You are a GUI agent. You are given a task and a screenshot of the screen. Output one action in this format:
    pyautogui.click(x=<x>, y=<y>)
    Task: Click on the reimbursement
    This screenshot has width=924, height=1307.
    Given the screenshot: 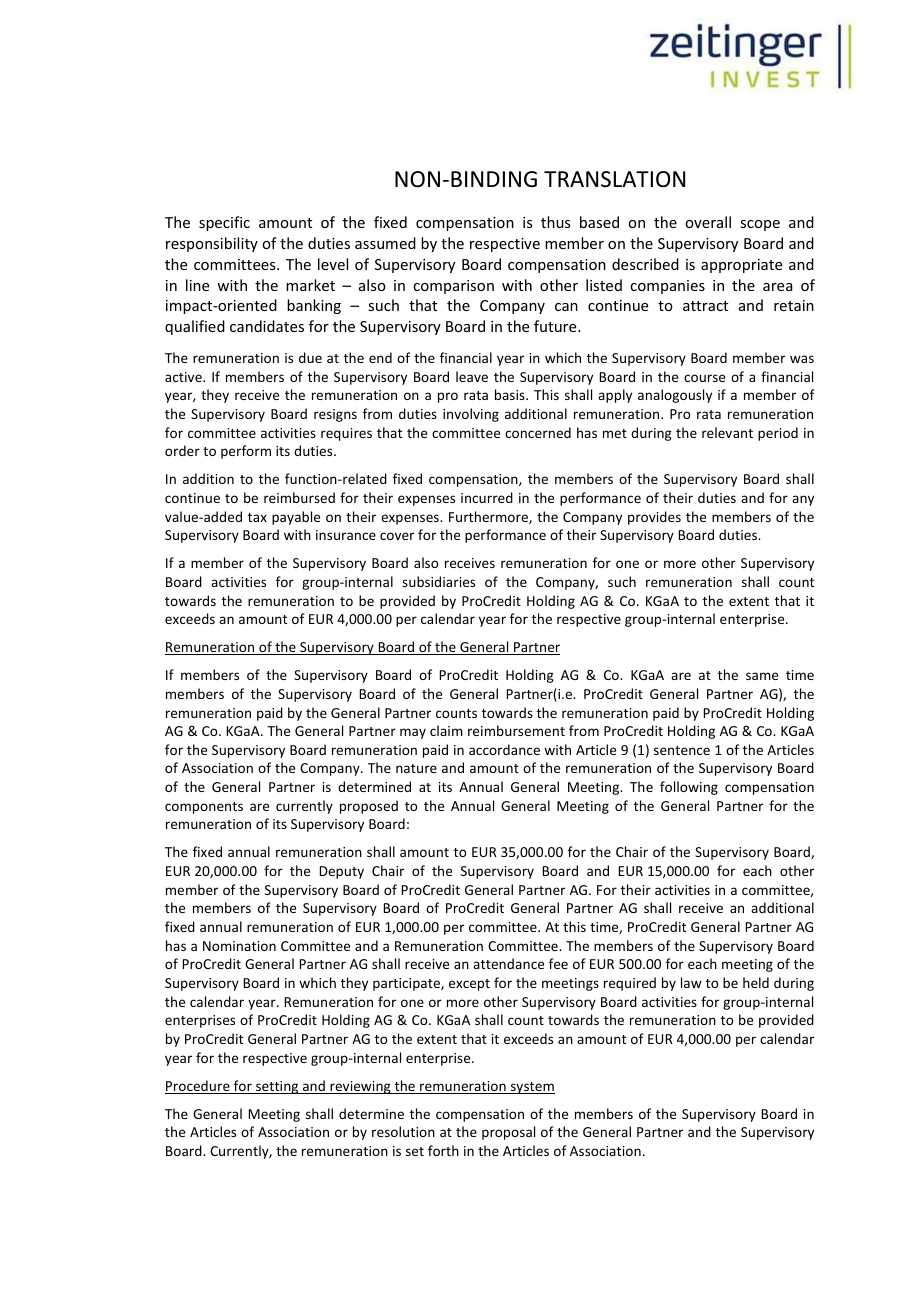 What is the action you would take?
    pyautogui.click(x=516, y=730)
